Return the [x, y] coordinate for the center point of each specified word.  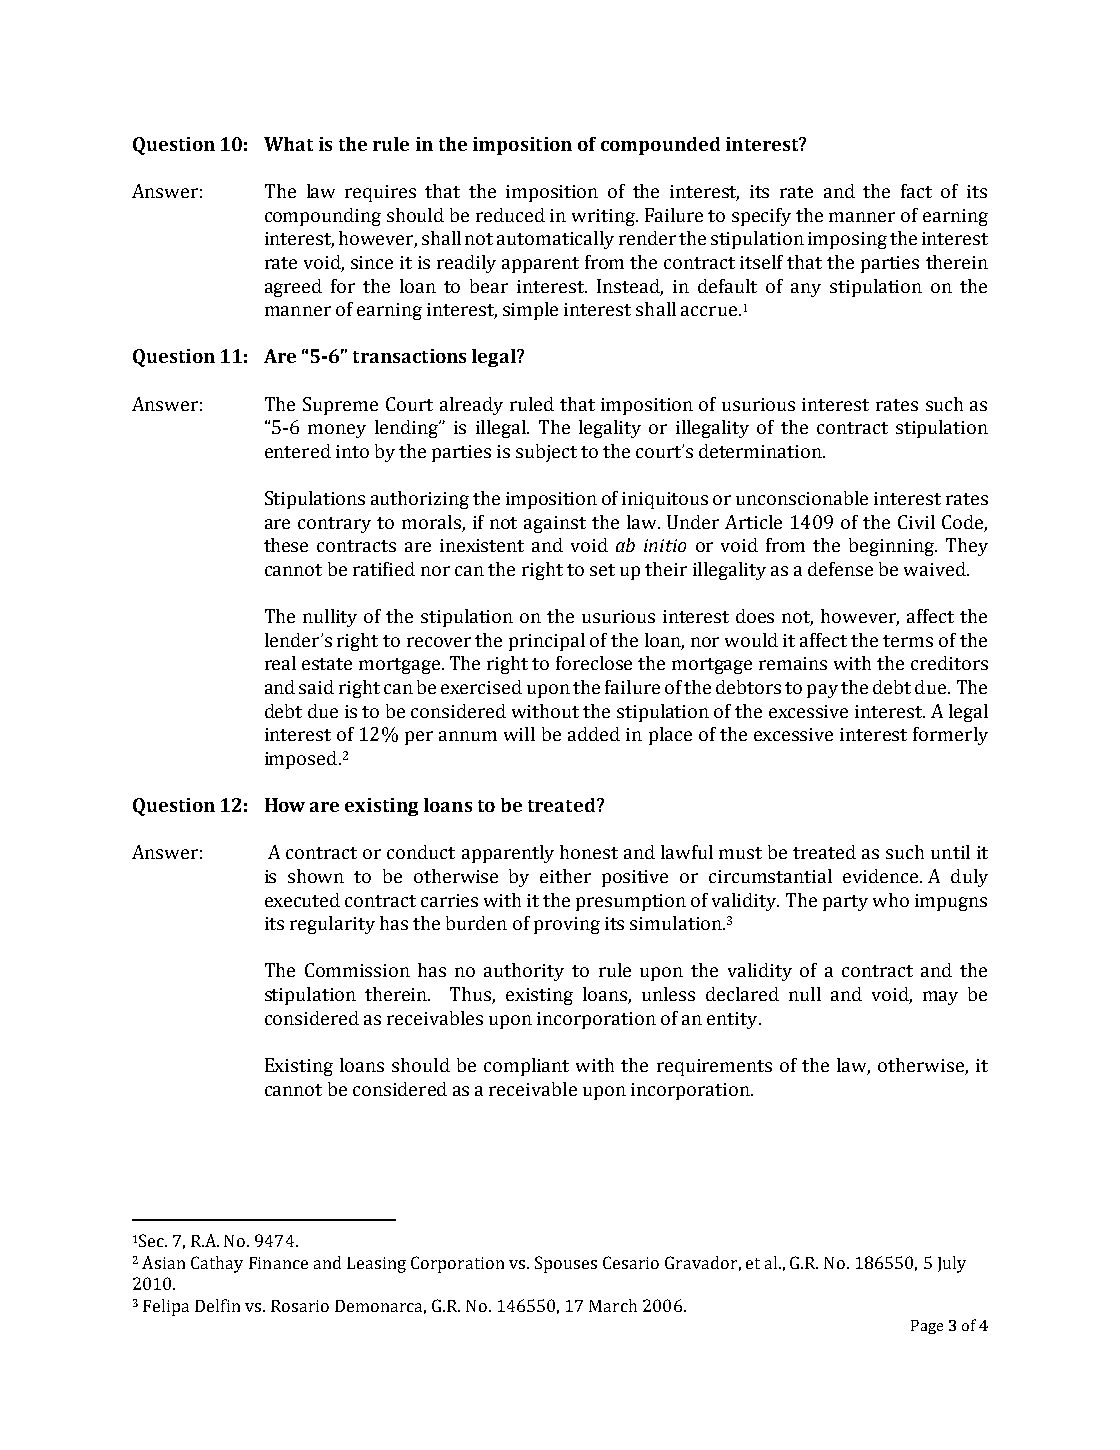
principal [547, 642]
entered [298, 451]
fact [916, 191]
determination [761, 451]
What [288, 144]
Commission [357, 970]
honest [589, 852]
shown [316, 876]
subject [546, 453]
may [940, 998]
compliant [526, 1067]
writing [604, 217]
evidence [882, 876]
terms [908, 641]
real [280, 663]
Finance [278, 1263]
